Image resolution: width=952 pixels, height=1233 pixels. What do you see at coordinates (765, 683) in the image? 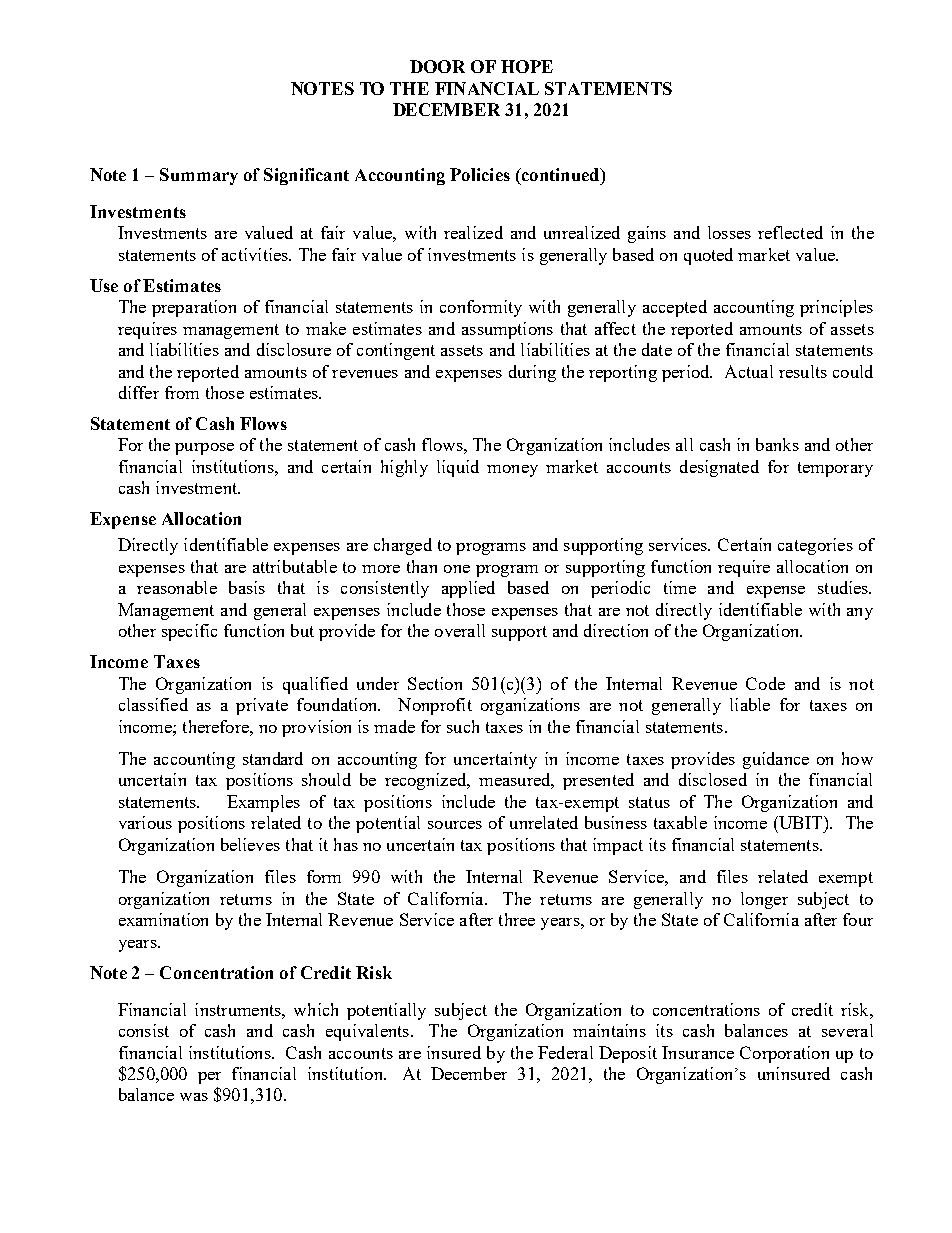
I see `Code` at bounding box center [765, 683].
